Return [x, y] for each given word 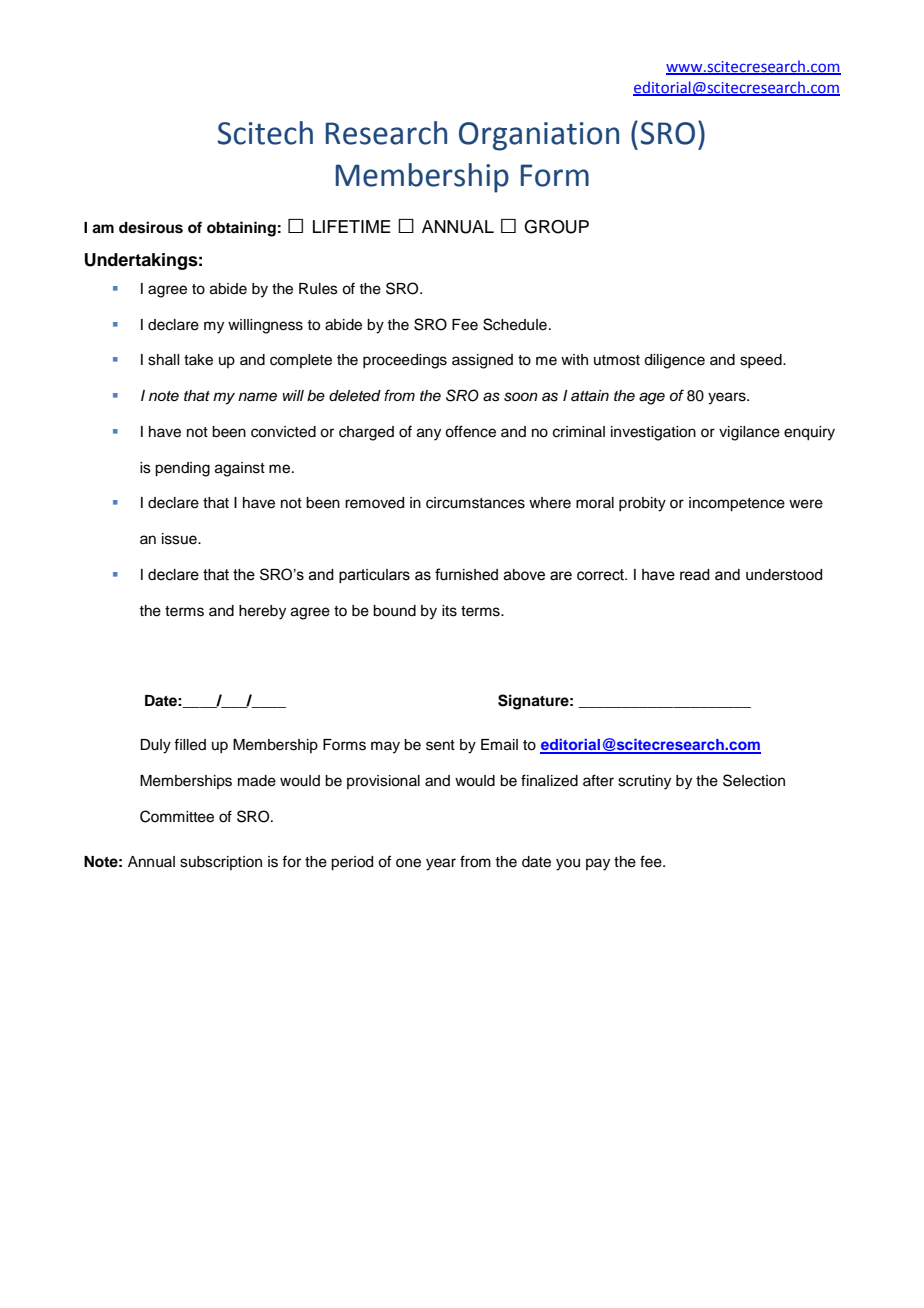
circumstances [475, 503]
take [198, 360]
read [695, 575]
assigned [482, 361]
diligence [674, 361]
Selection [754, 780]
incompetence [737, 504]
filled [190, 744]
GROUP [556, 227]
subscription [221, 863]
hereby [262, 612]
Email [499, 745]
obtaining [241, 229]
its [449, 611]
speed [762, 361]
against [240, 469]
